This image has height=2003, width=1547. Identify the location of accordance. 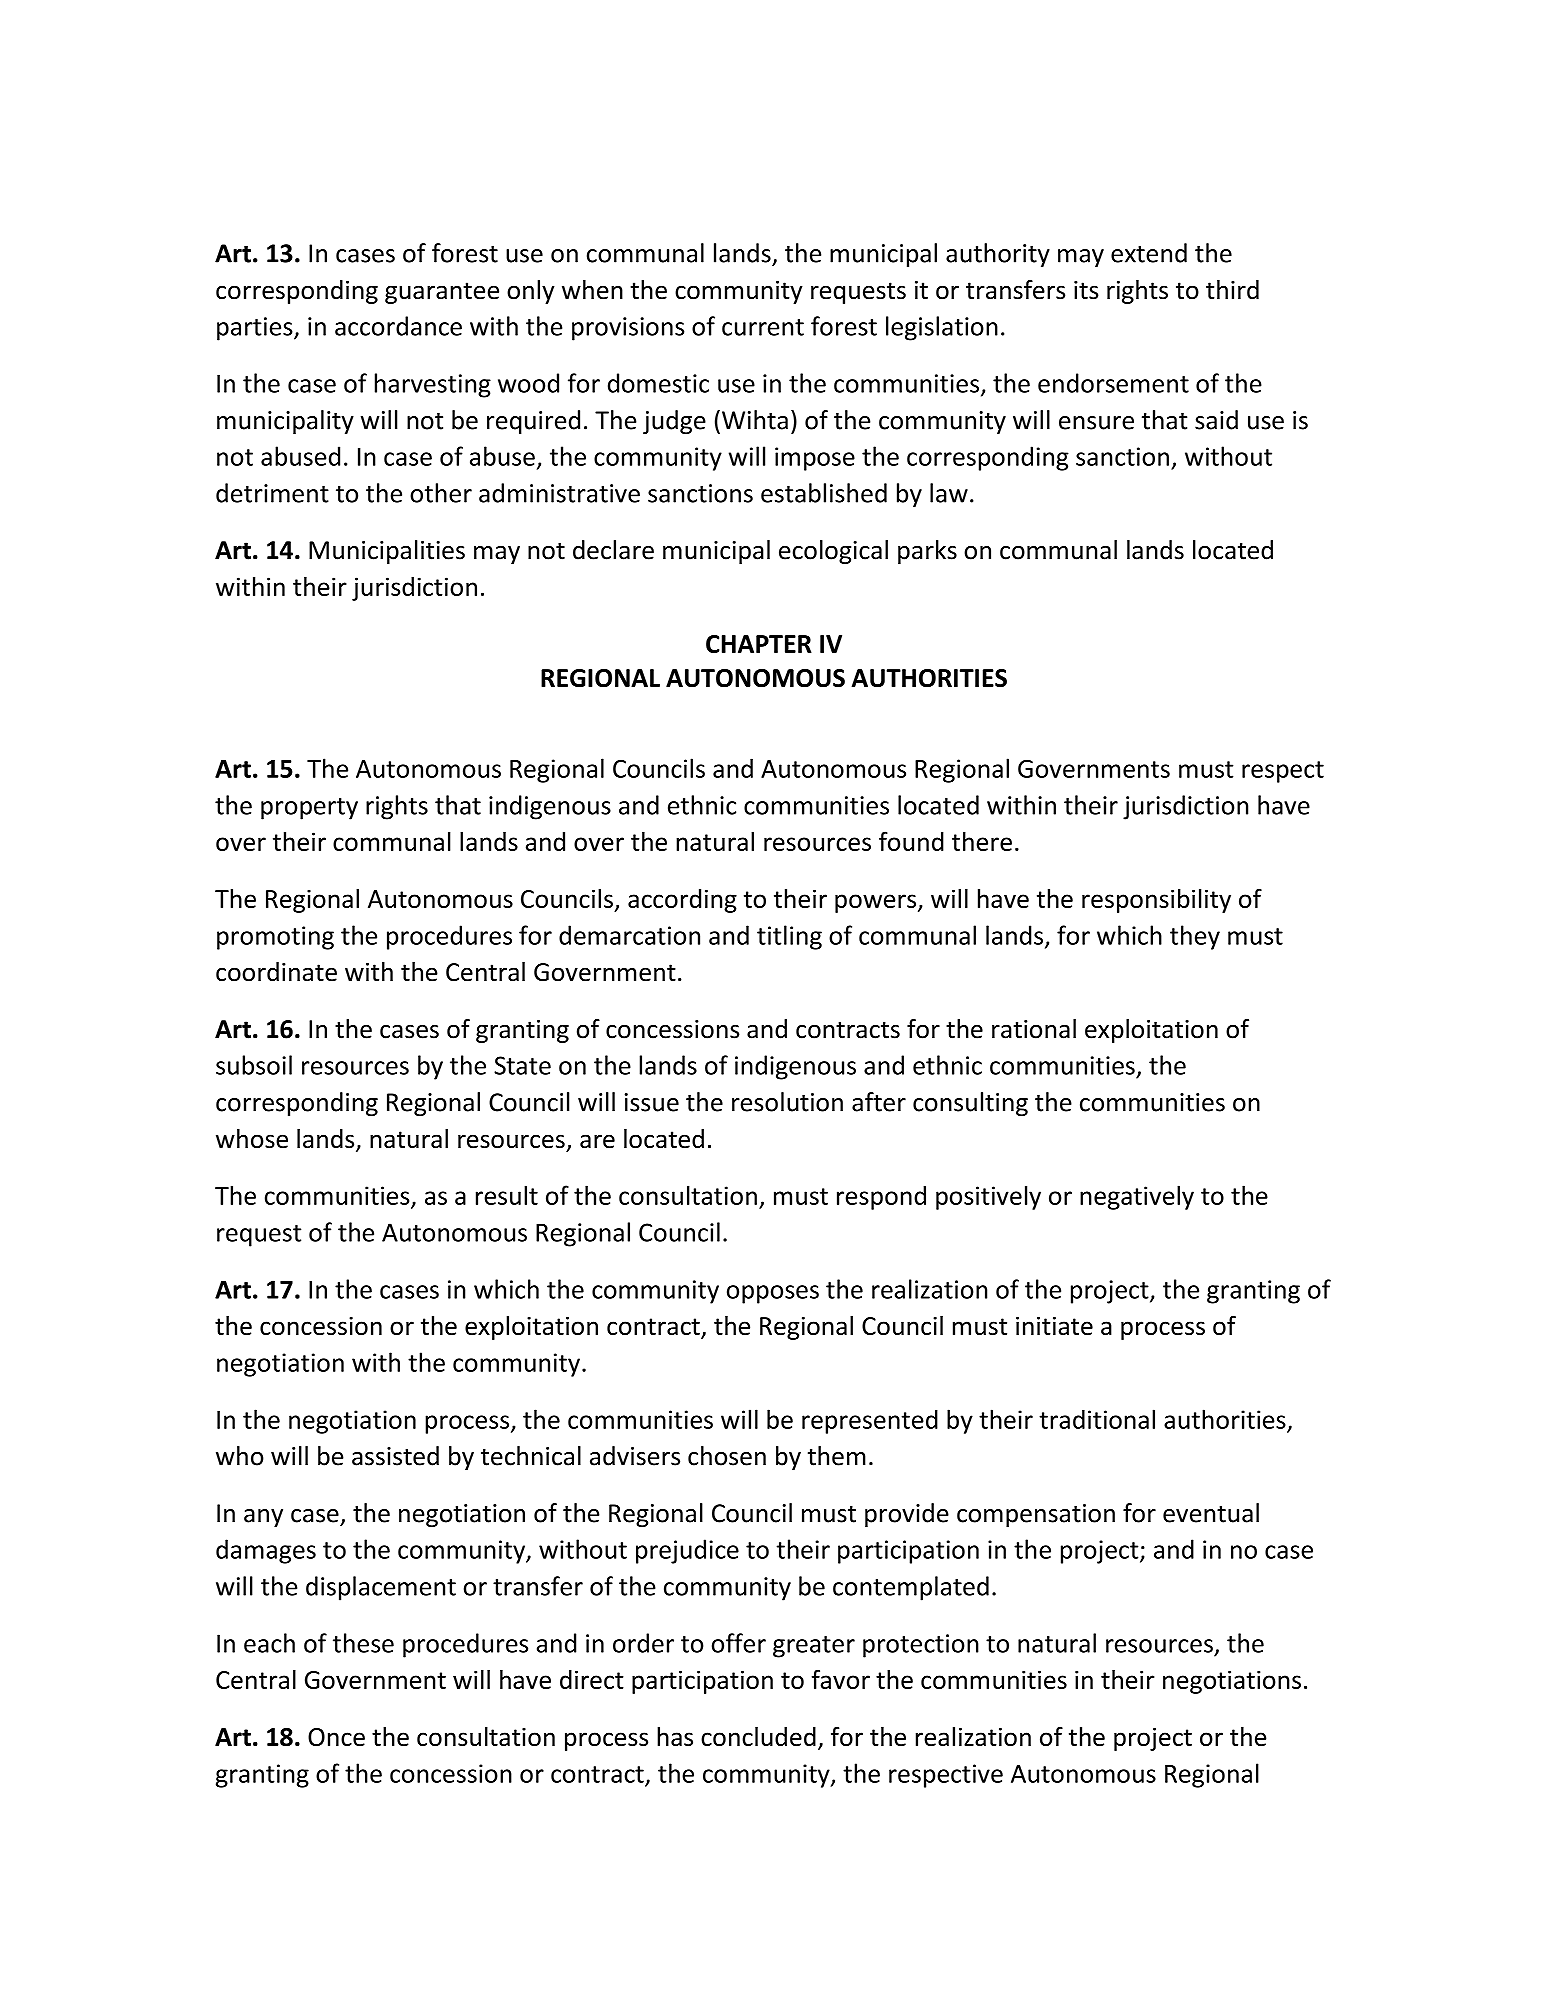
(398, 326).
